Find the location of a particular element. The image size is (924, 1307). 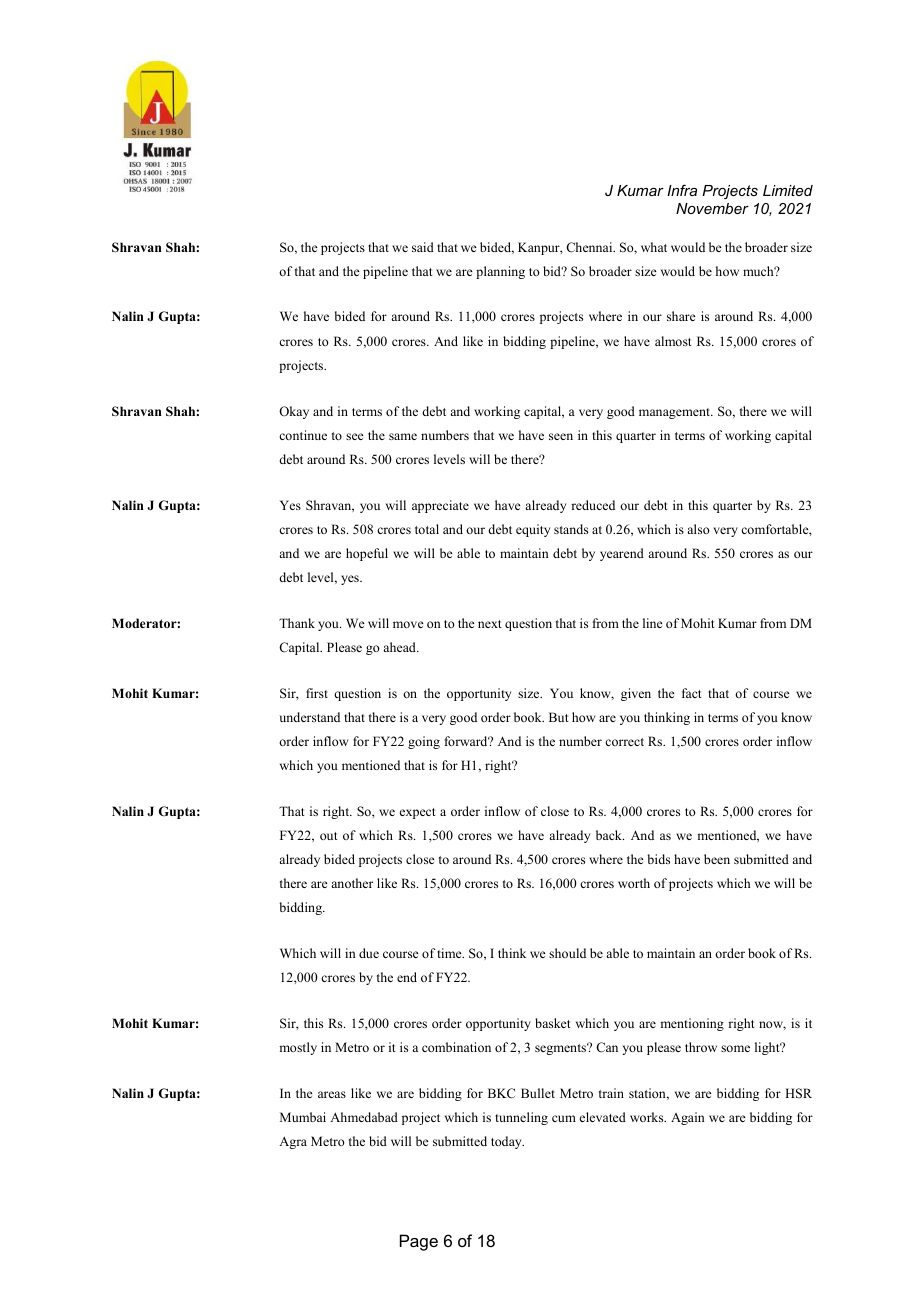

due is located at coordinates (369, 953).
